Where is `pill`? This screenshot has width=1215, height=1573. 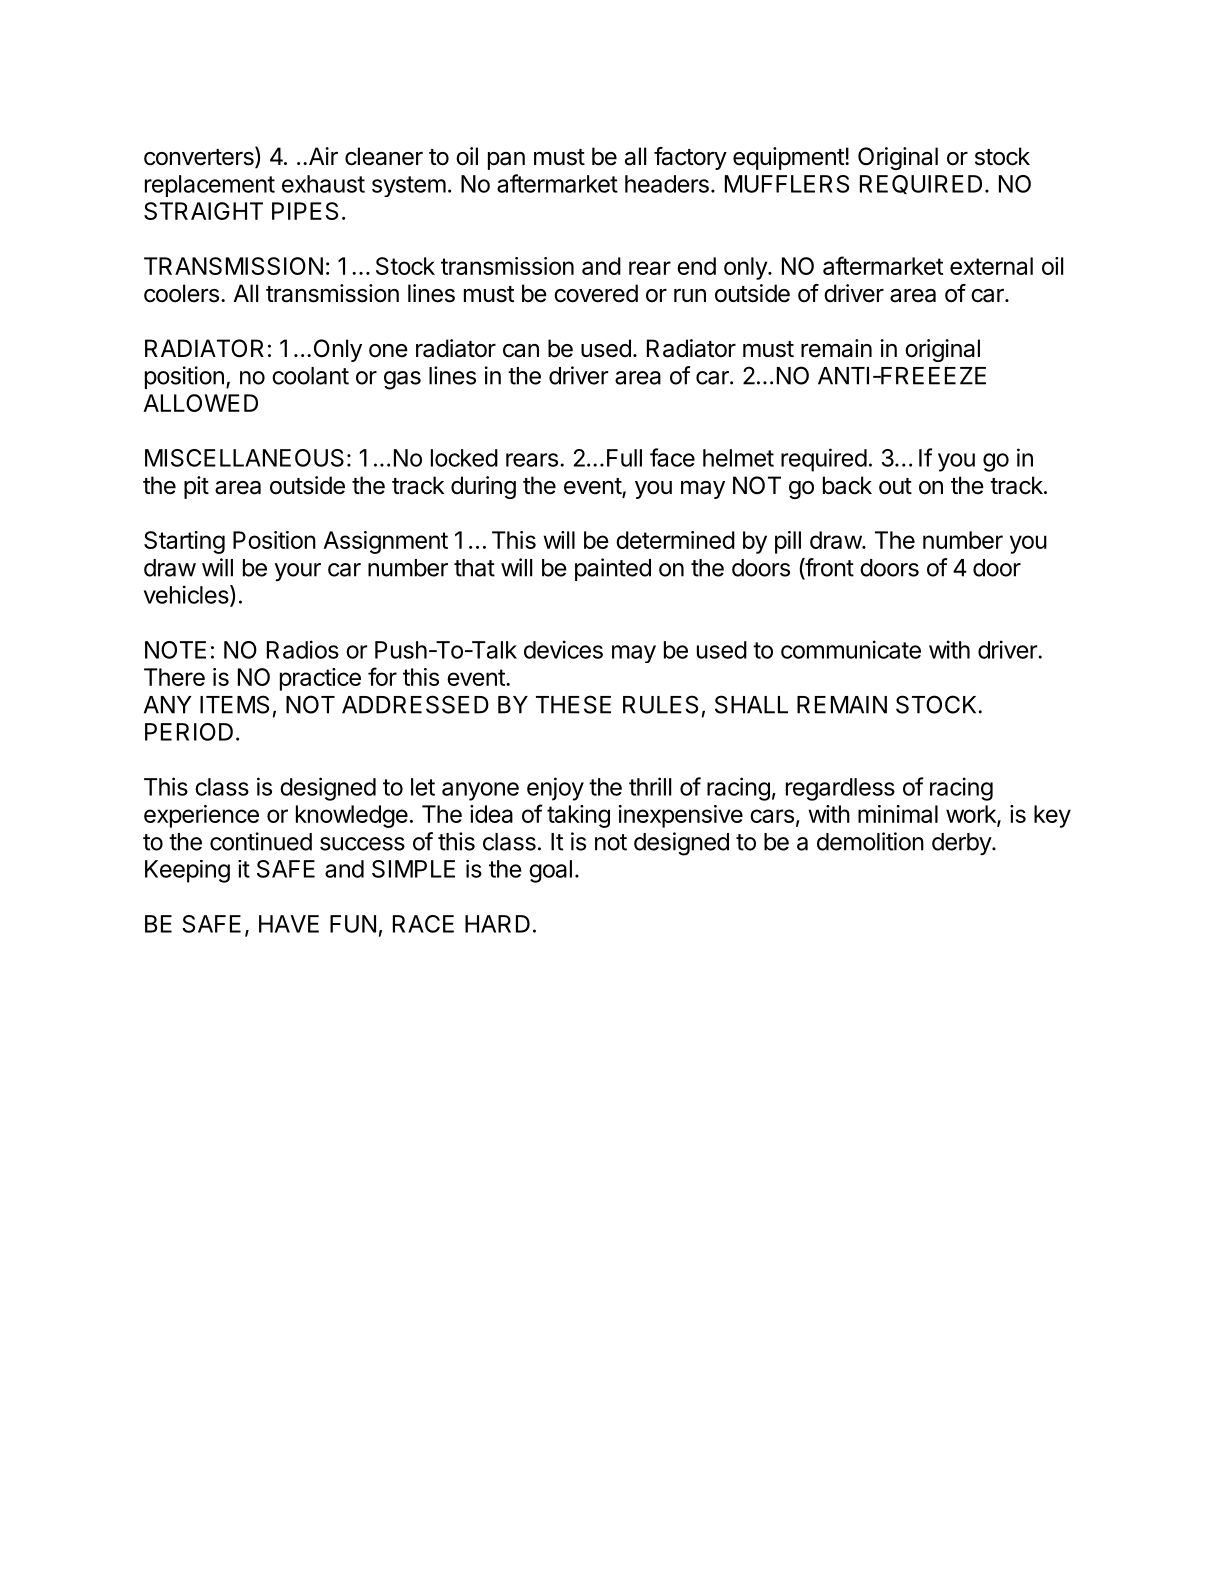 pill is located at coordinates (788, 542).
